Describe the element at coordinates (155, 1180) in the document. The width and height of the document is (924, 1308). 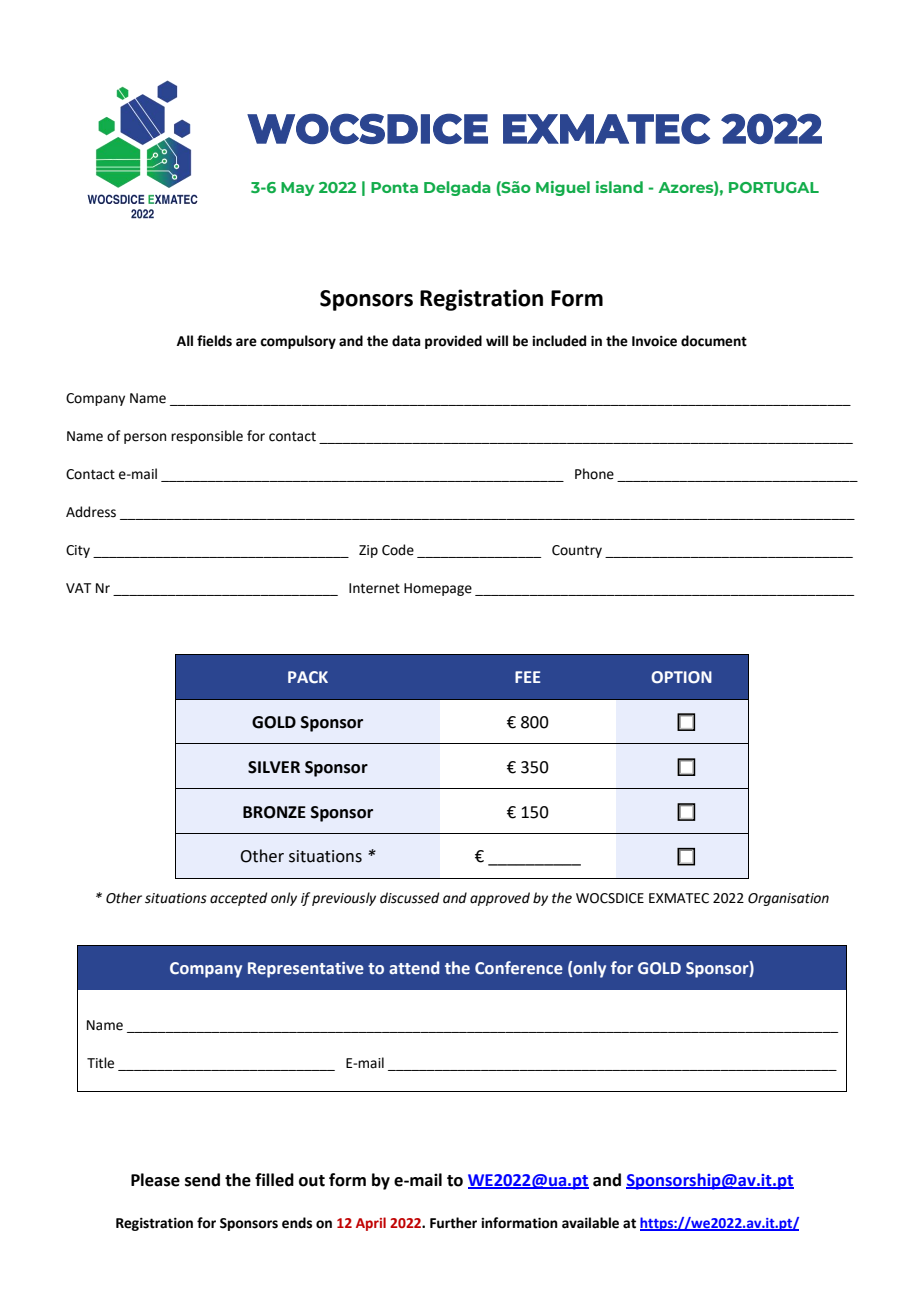
I see `Please` at that location.
